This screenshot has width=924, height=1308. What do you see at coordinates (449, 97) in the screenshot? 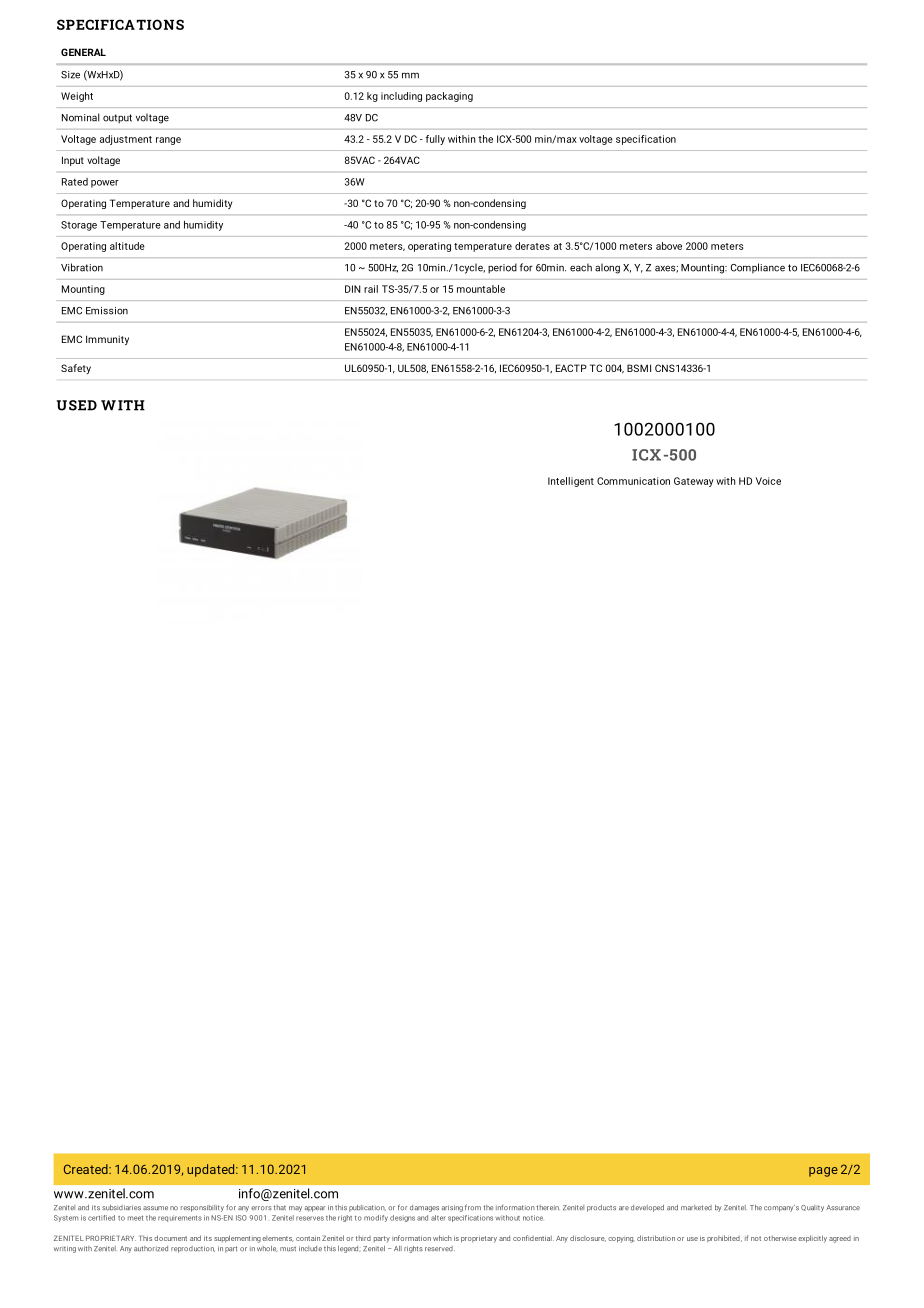
I see `packaging` at bounding box center [449, 97].
